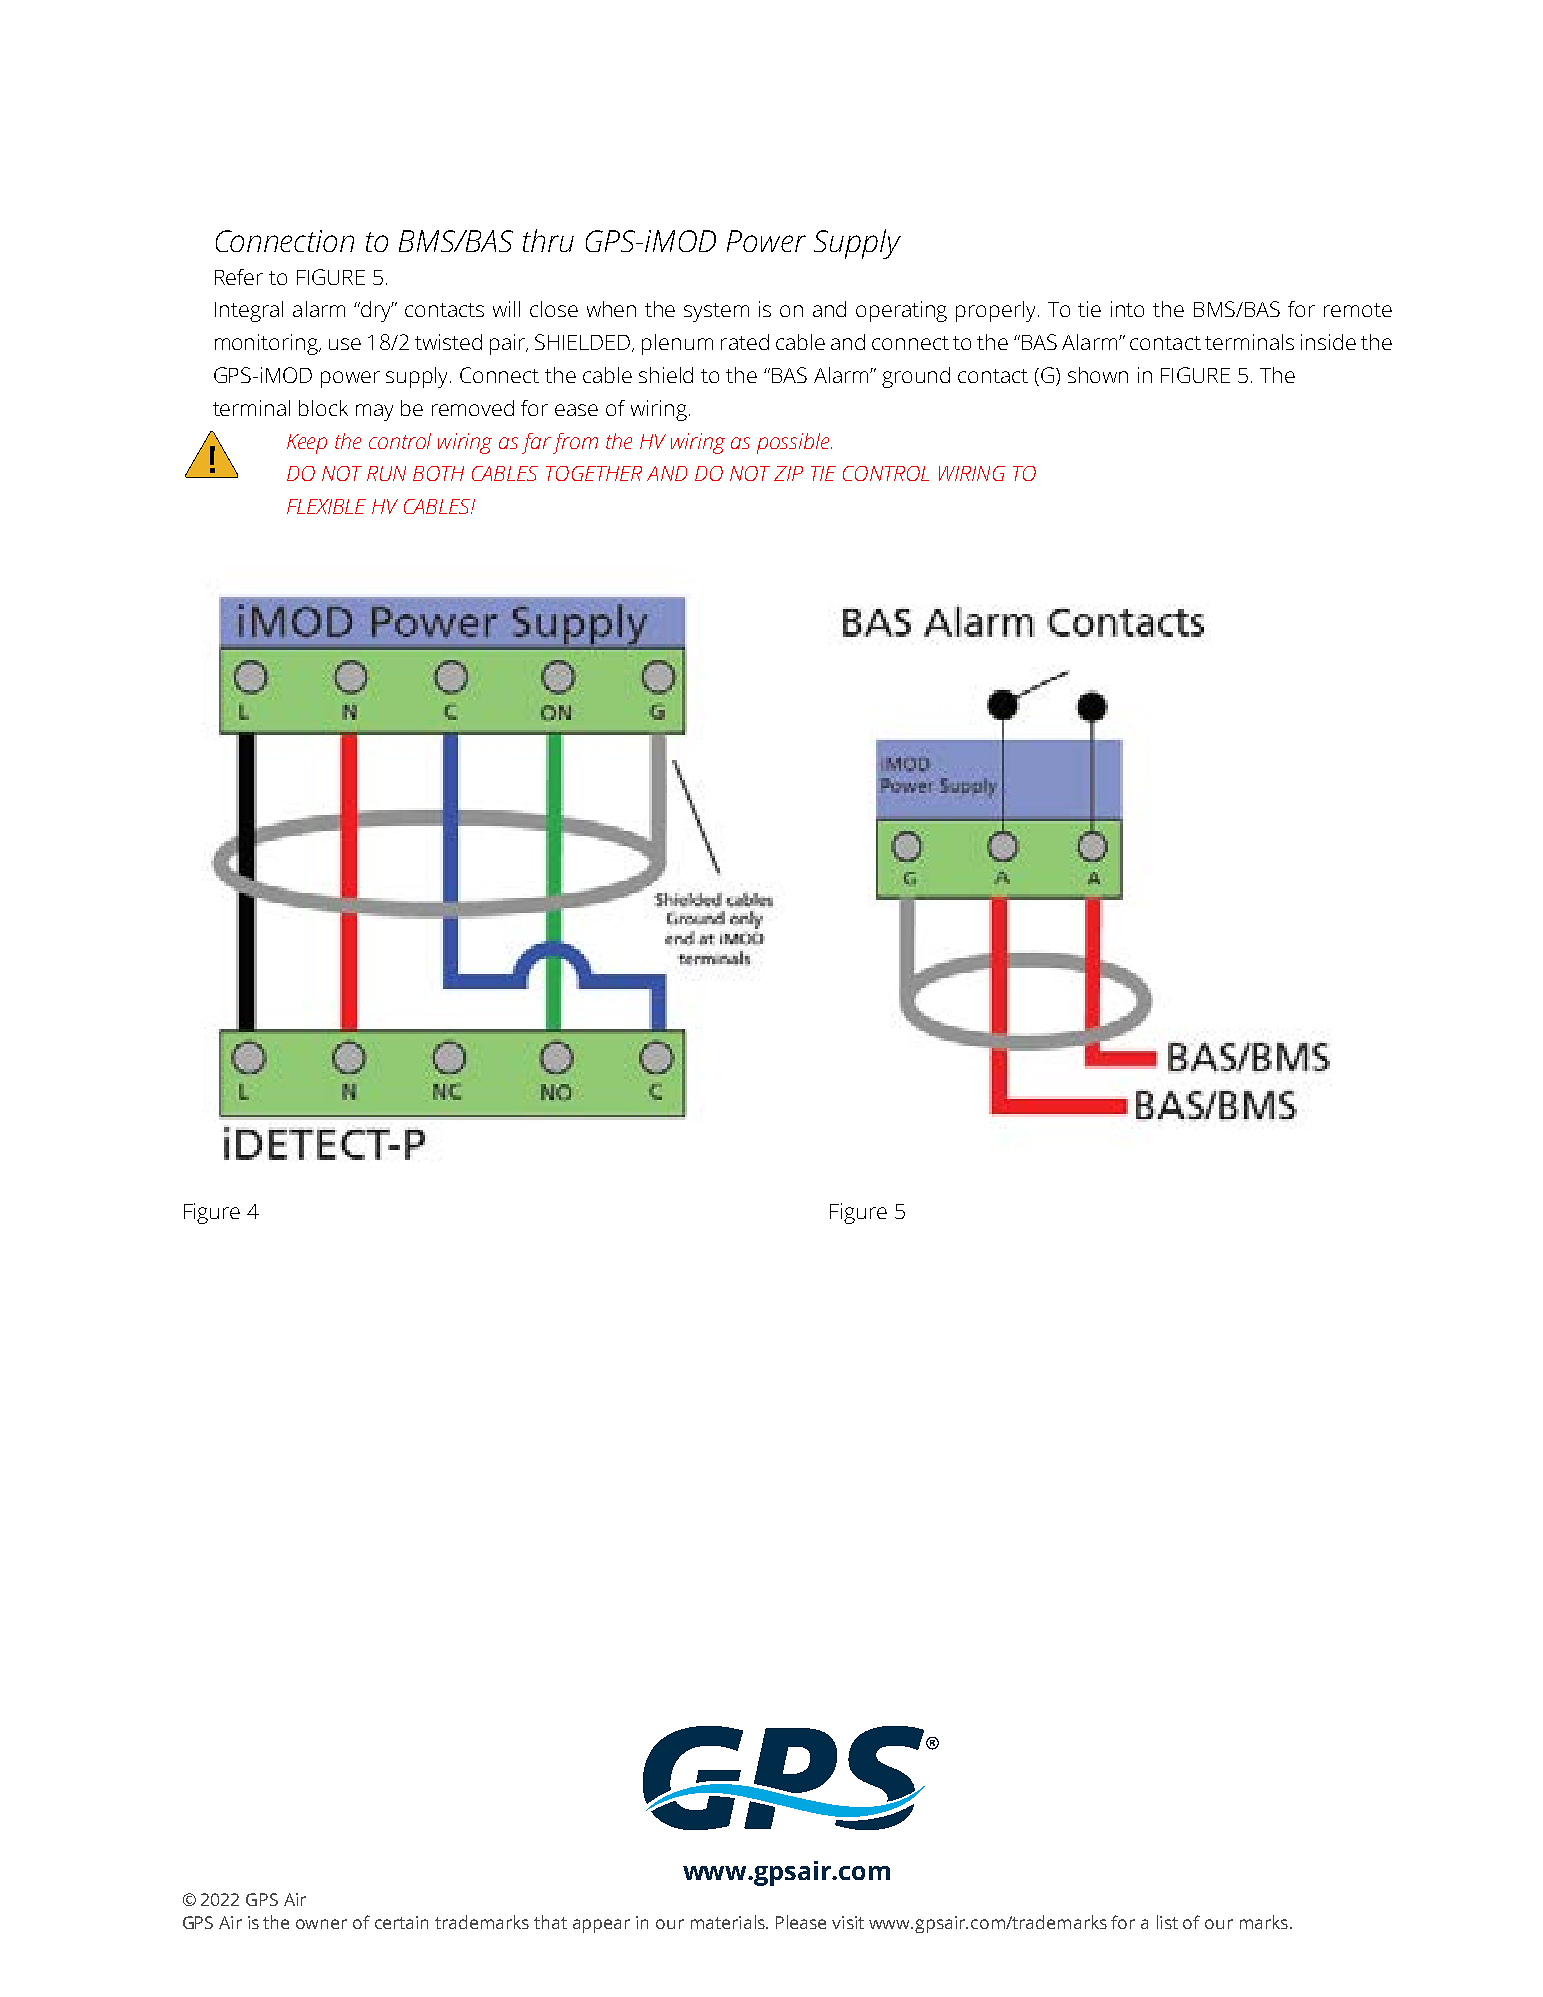 Image resolution: width=1543 pixels, height=1997 pixels. Describe the element at coordinates (1167, 1922) in the page. I see `list` at that location.
